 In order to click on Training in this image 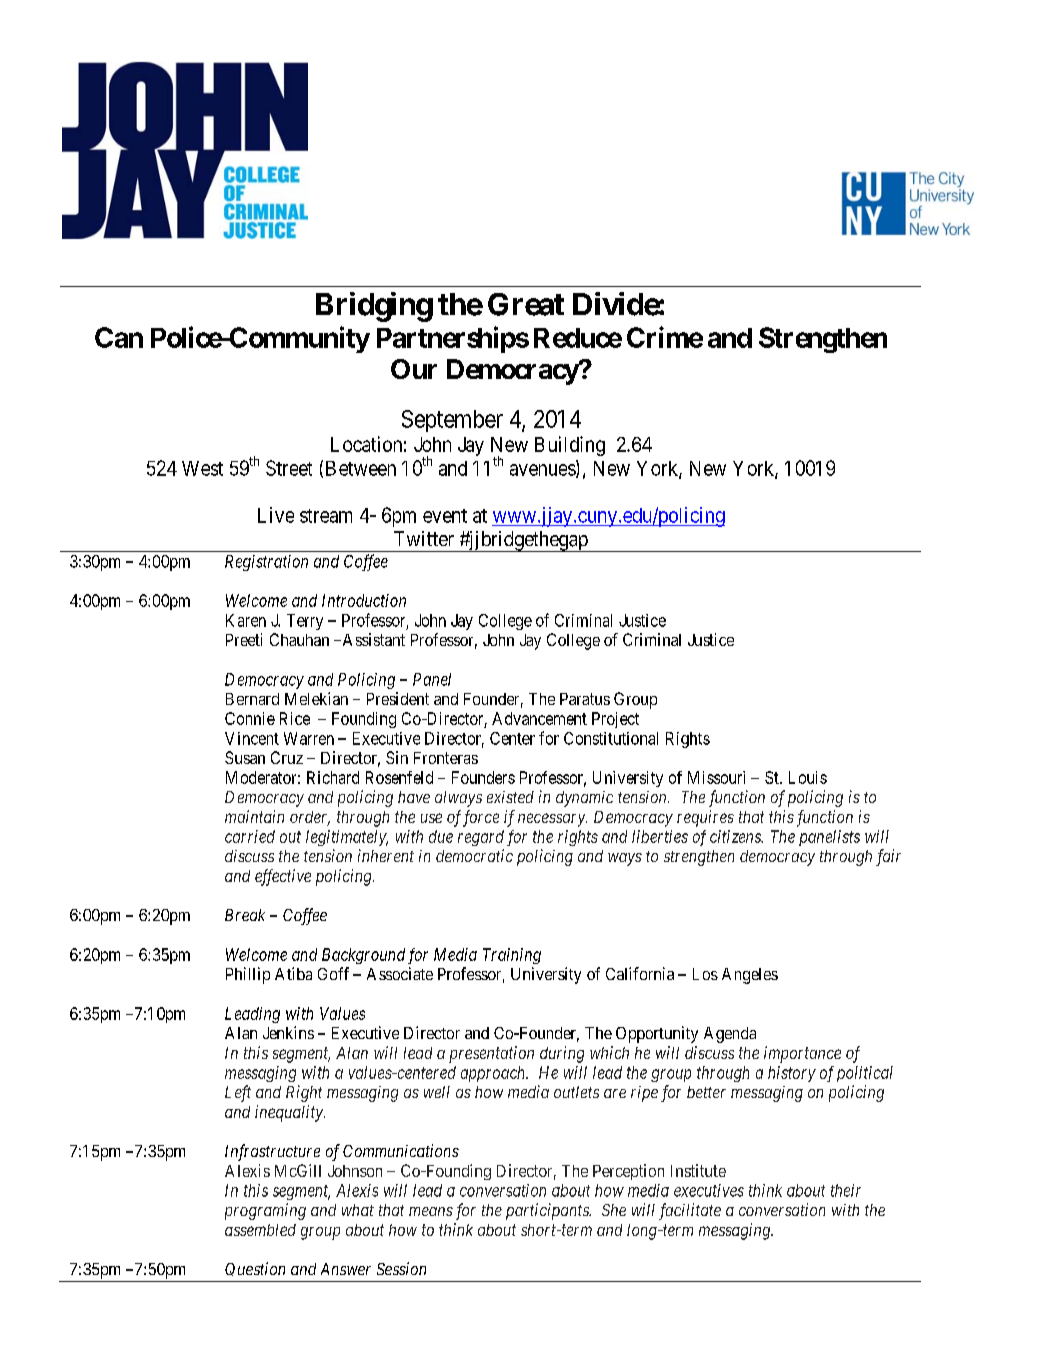, I will do `click(512, 956)`.
